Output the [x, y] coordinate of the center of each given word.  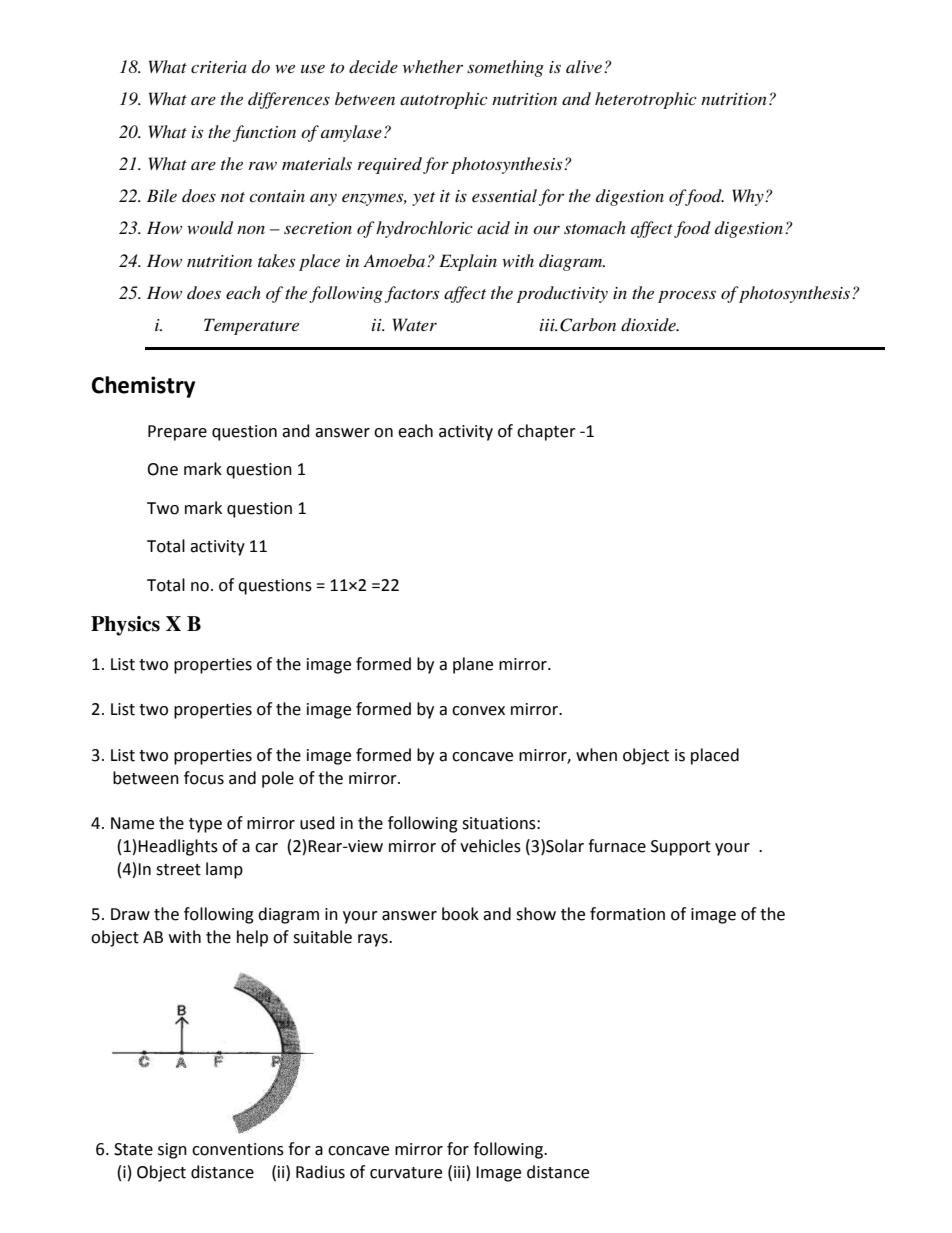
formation [627, 914]
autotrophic [444, 100]
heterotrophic [646, 100]
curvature [406, 1173]
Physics [125, 626]
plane [473, 665]
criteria [219, 67]
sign [172, 1151]
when [596, 755]
